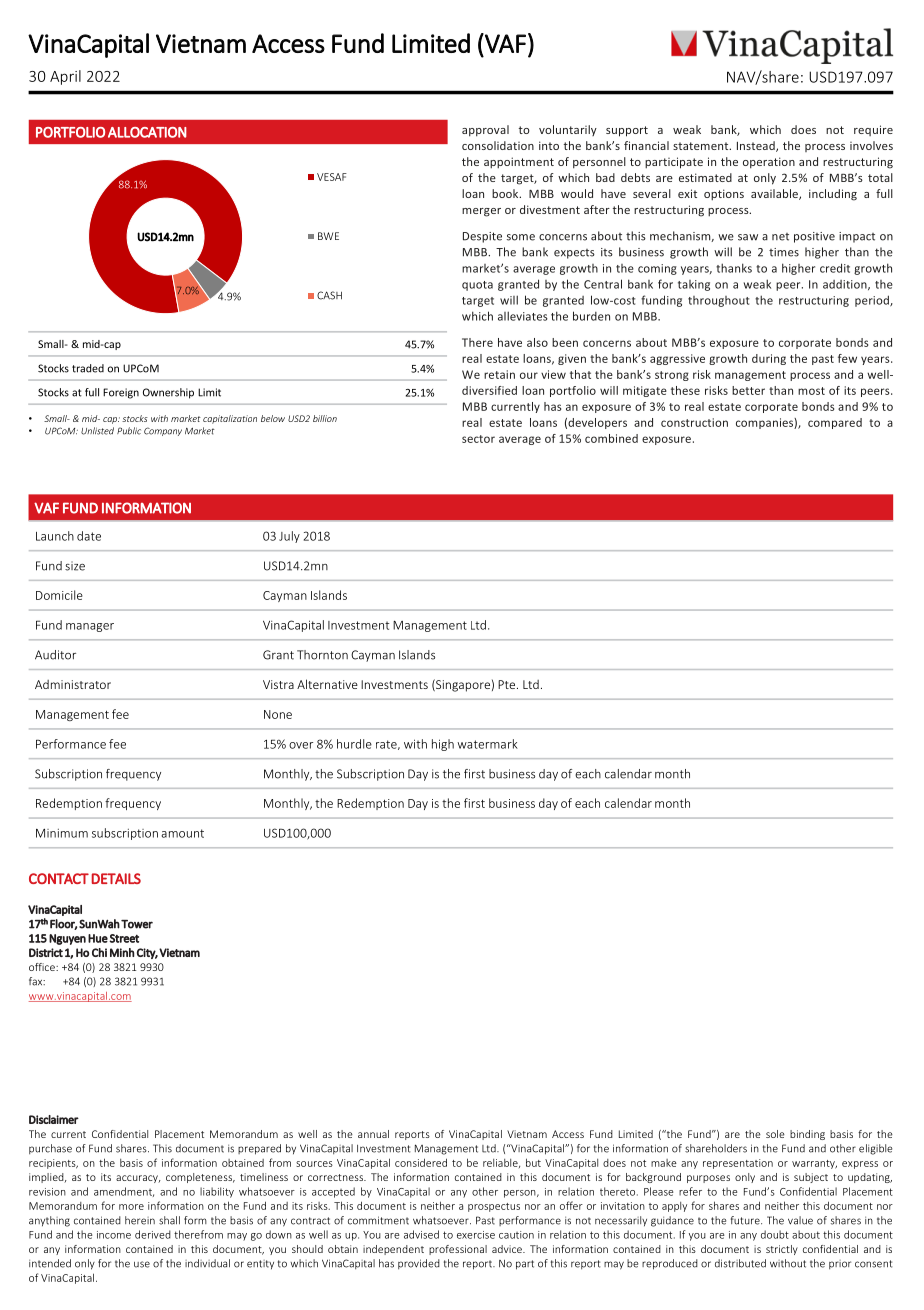 The image size is (924, 1310). What do you see at coordinates (153, 1234) in the screenshot?
I see `derived` at bounding box center [153, 1234].
